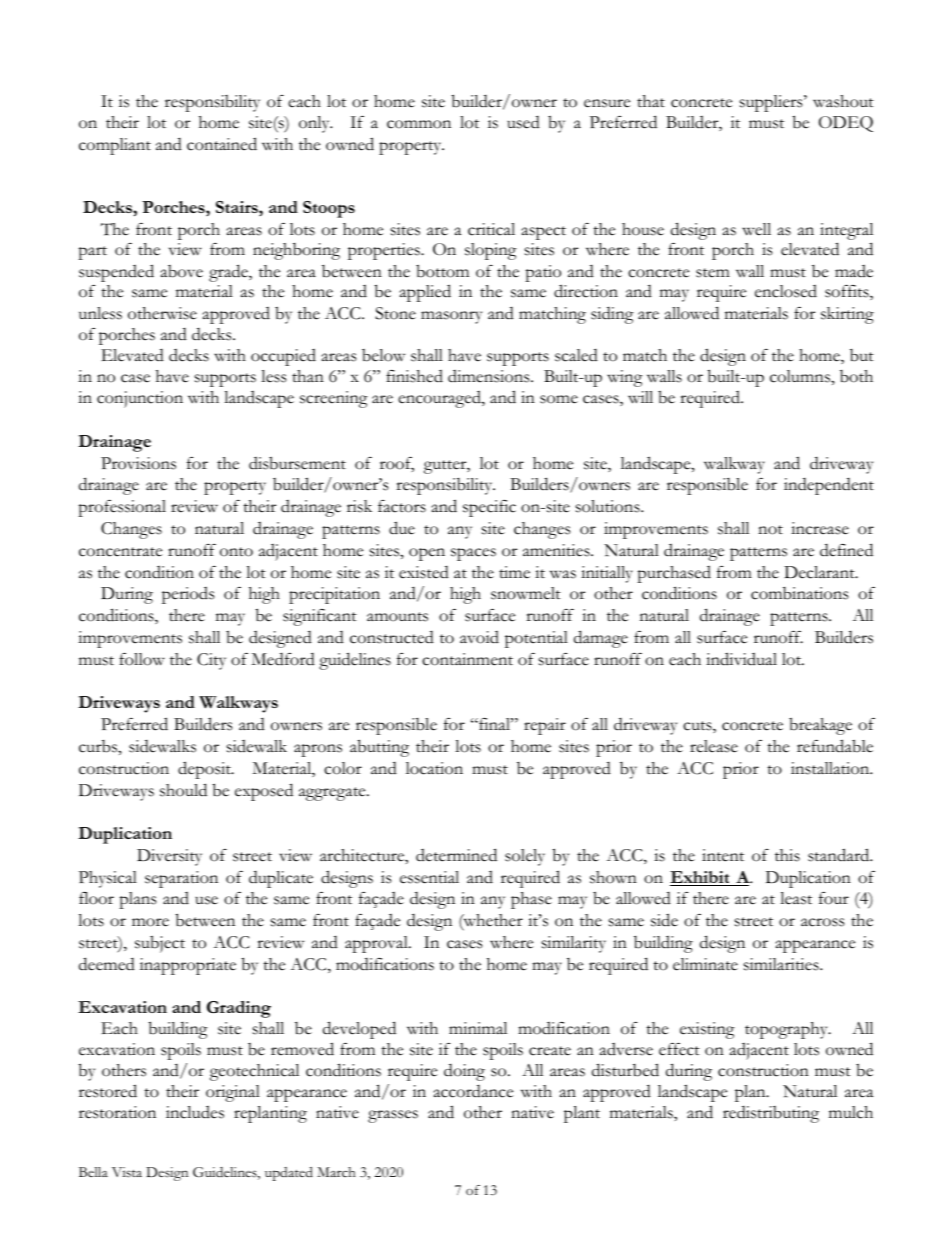  Describe the element at coordinates (771, 1114) in the page. I see `redistributing` at that location.
